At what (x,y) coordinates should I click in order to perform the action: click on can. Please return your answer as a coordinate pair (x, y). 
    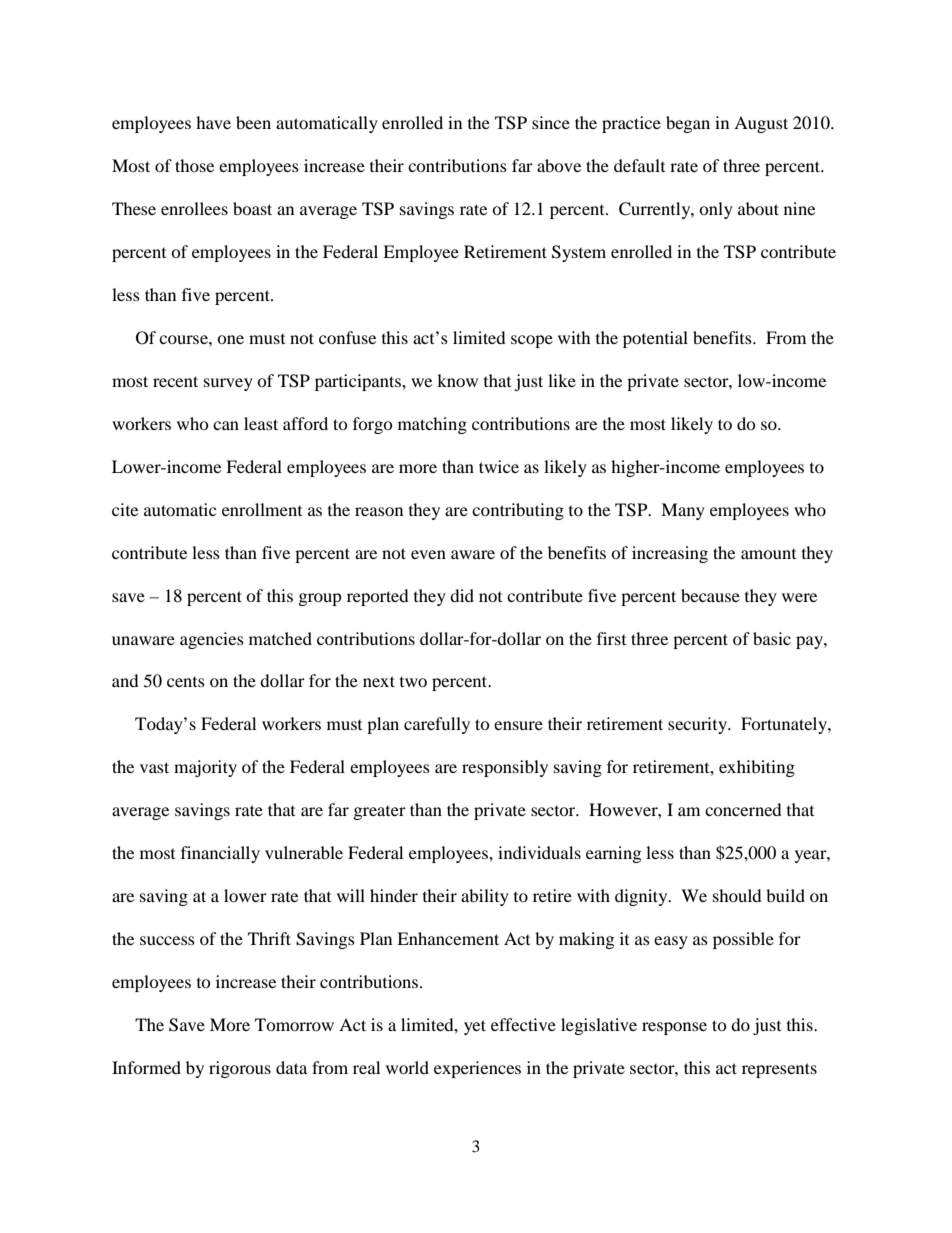
    Looking at the image, I should click on (226, 425).
